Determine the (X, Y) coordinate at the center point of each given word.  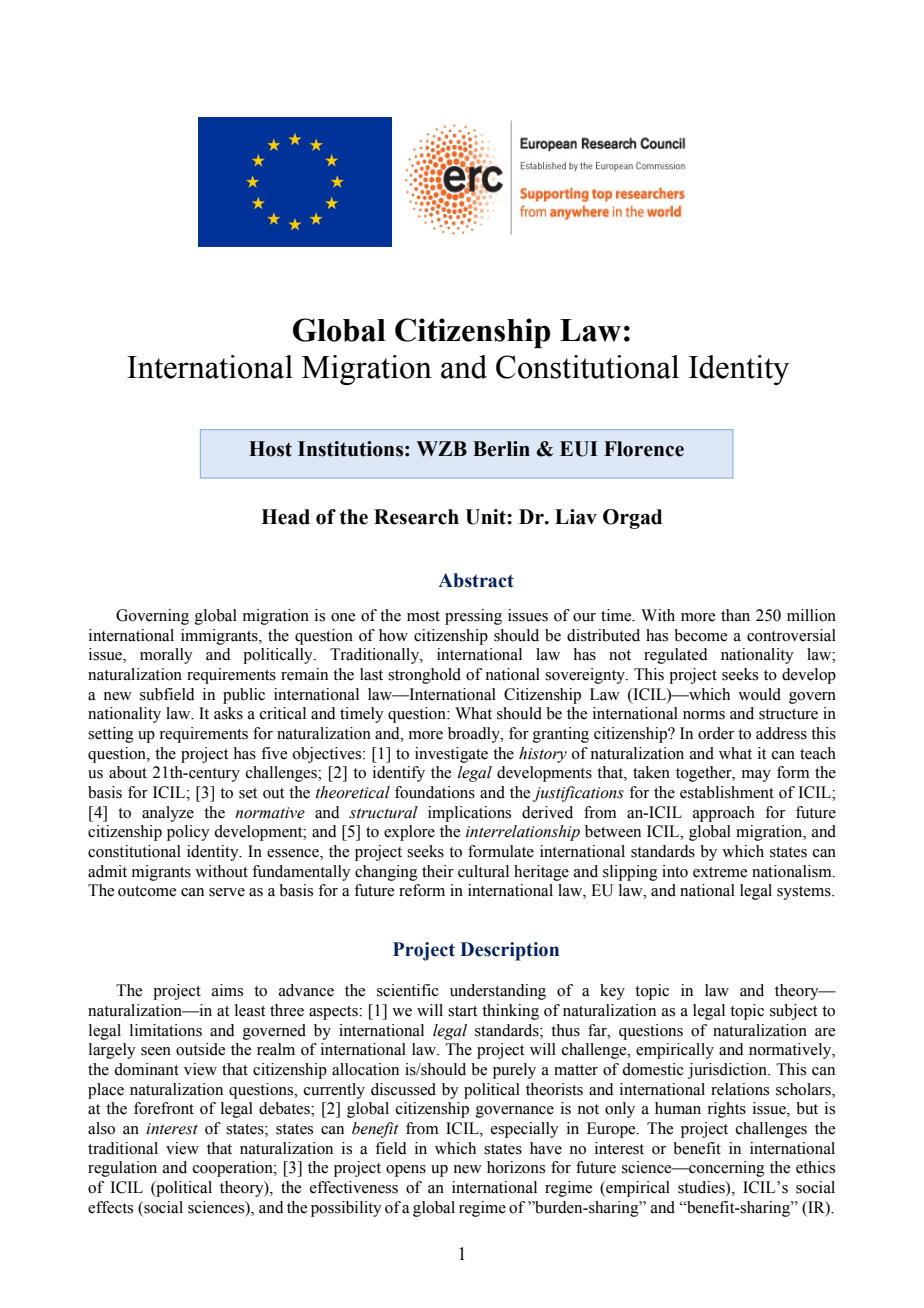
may (756, 776)
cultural (483, 871)
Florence (644, 449)
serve (227, 892)
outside (200, 1049)
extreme (720, 872)
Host (270, 449)
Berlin (501, 449)
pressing (473, 617)
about (128, 772)
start (462, 1011)
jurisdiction (728, 1071)
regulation (122, 1169)
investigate (451, 755)
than (735, 615)
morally (166, 656)
